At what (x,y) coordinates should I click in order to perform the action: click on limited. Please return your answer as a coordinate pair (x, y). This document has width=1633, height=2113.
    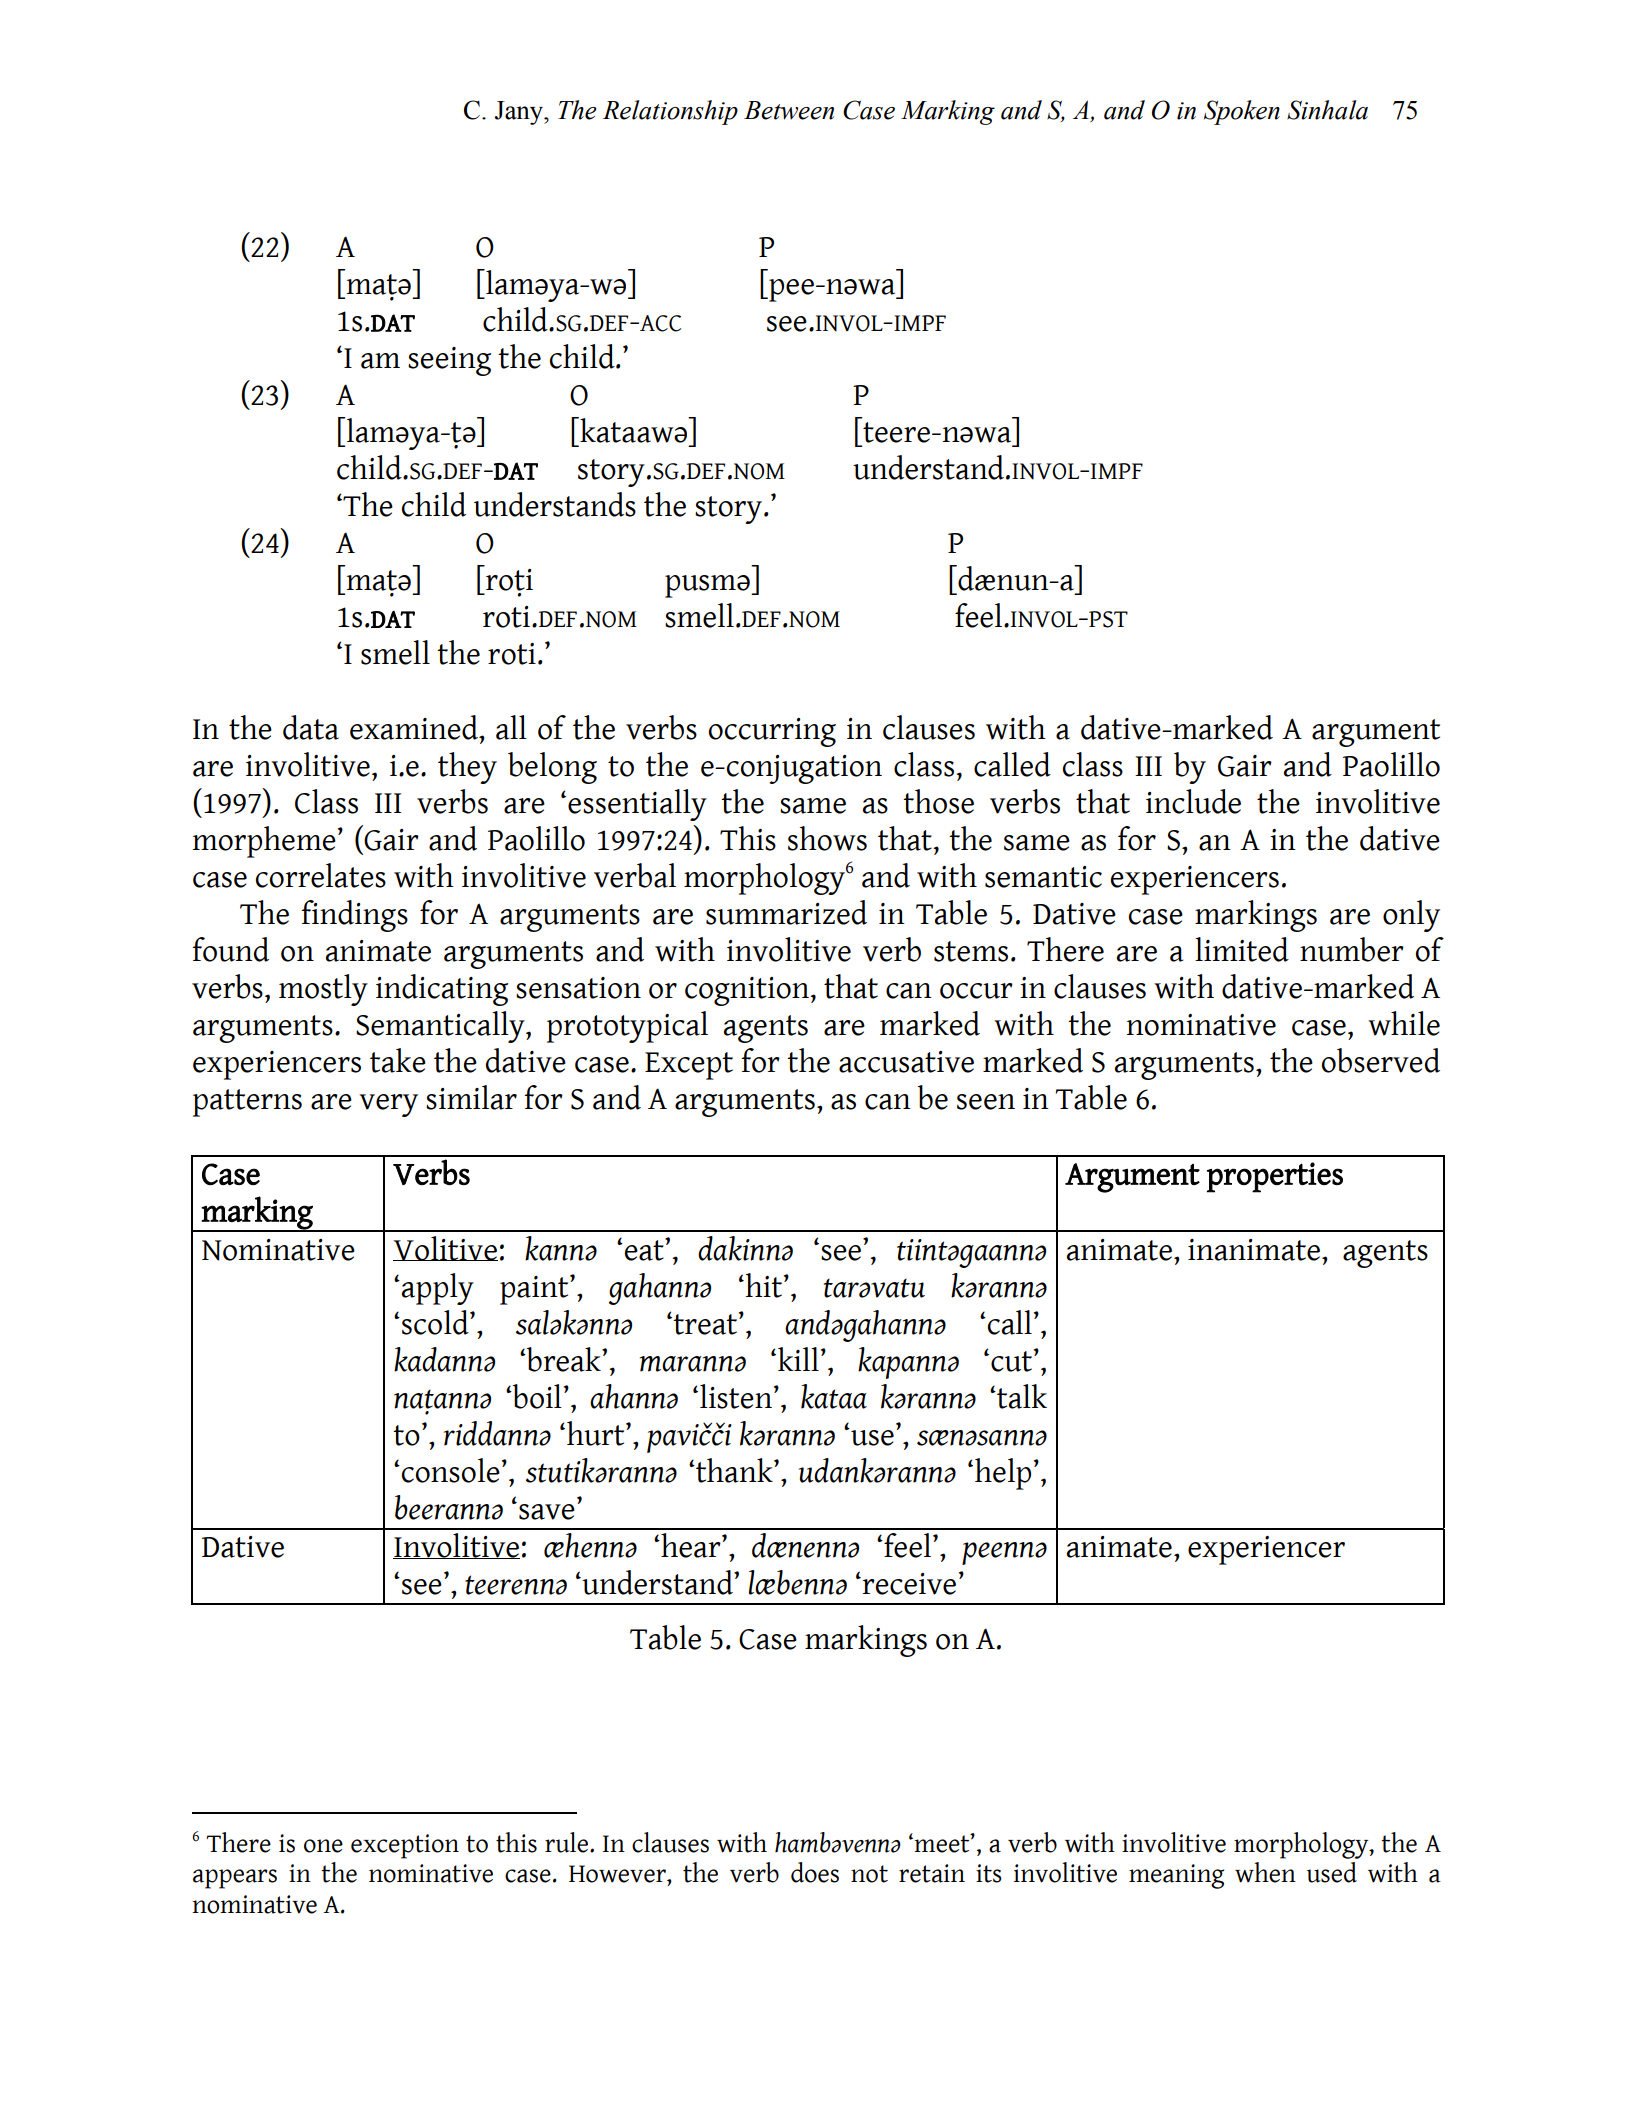
    Looking at the image, I should click on (1242, 949).
